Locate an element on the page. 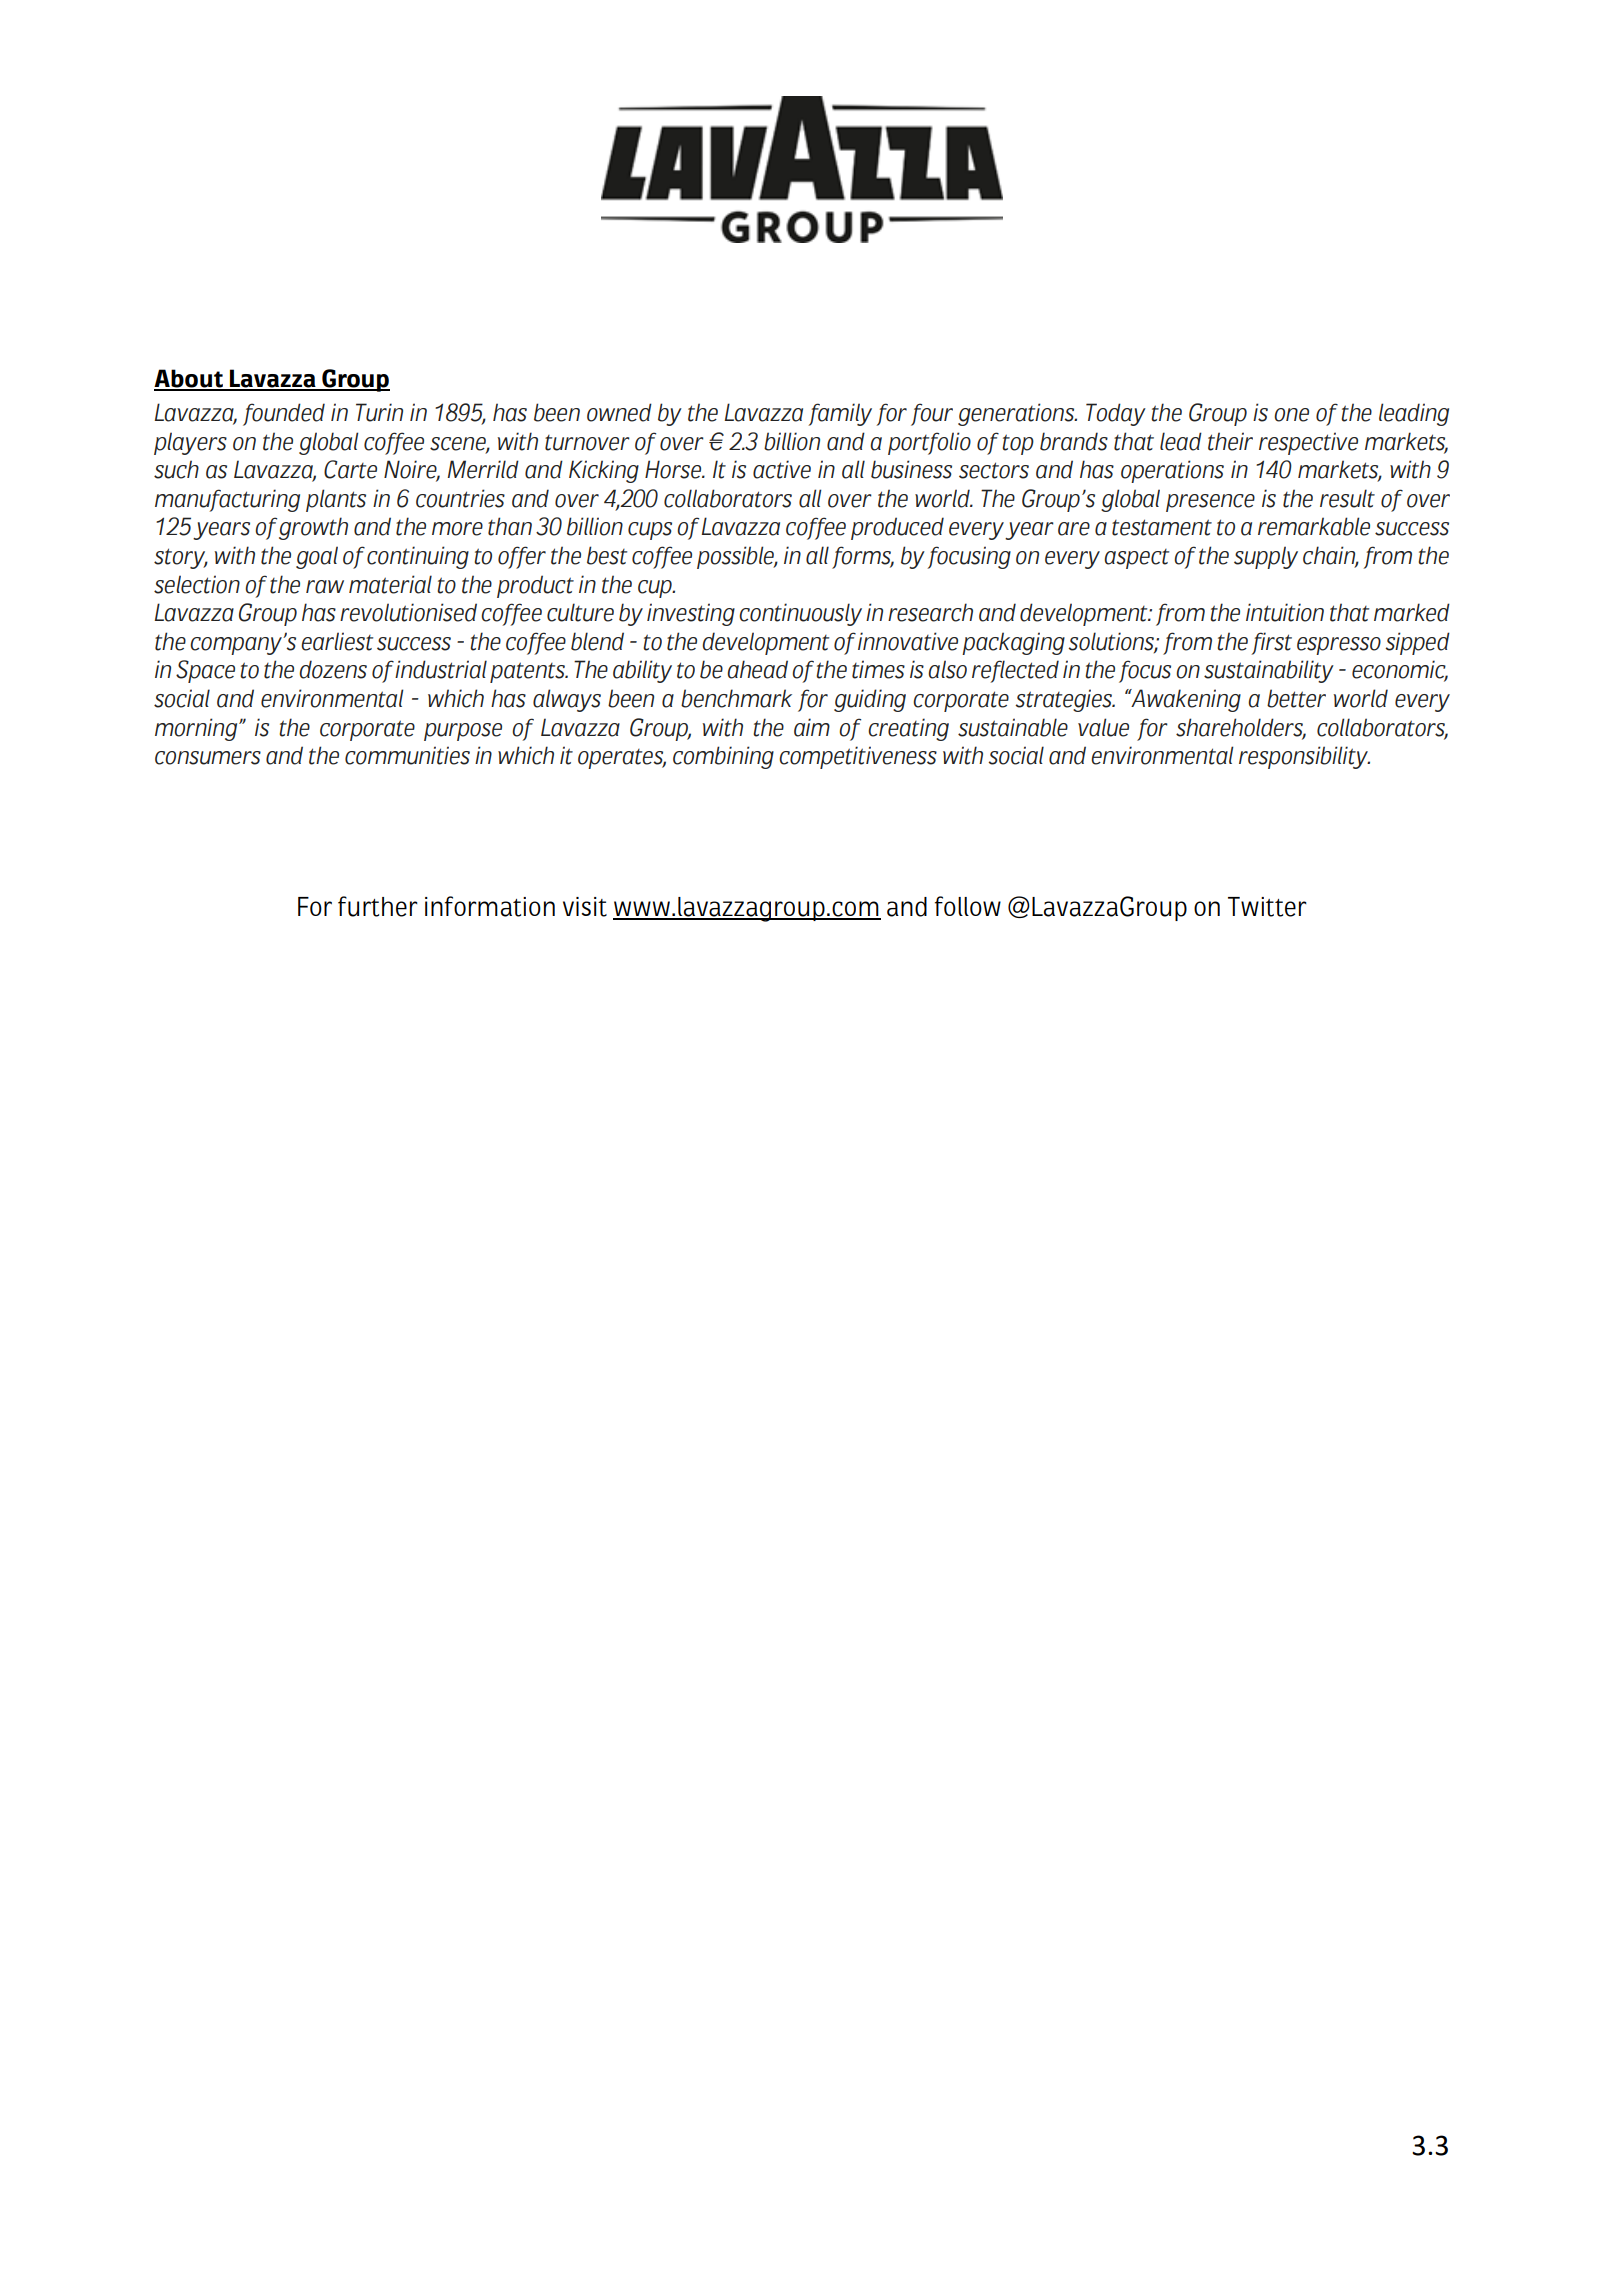 This page has width=1622, height=2296. founded is located at coordinates (284, 414).
